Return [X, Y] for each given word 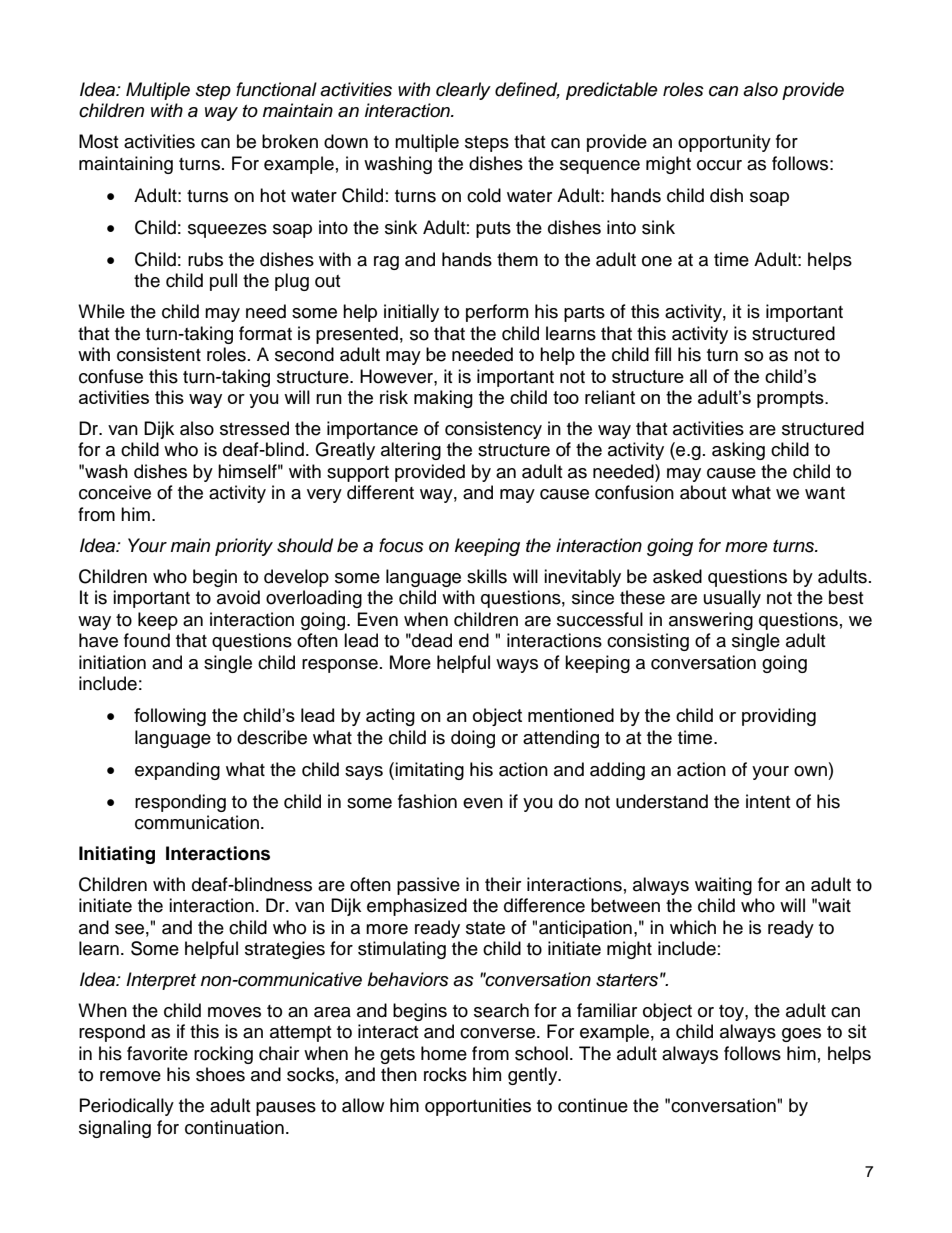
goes [801, 1035]
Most [98, 141]
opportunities [478, 1107]
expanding [177, 771]
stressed [254, 428]
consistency [493, 430]
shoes [220, 1074]
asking [738, 451]
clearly [463, 91]
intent [768, 801]
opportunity [724, 143]
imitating [429, 771]
